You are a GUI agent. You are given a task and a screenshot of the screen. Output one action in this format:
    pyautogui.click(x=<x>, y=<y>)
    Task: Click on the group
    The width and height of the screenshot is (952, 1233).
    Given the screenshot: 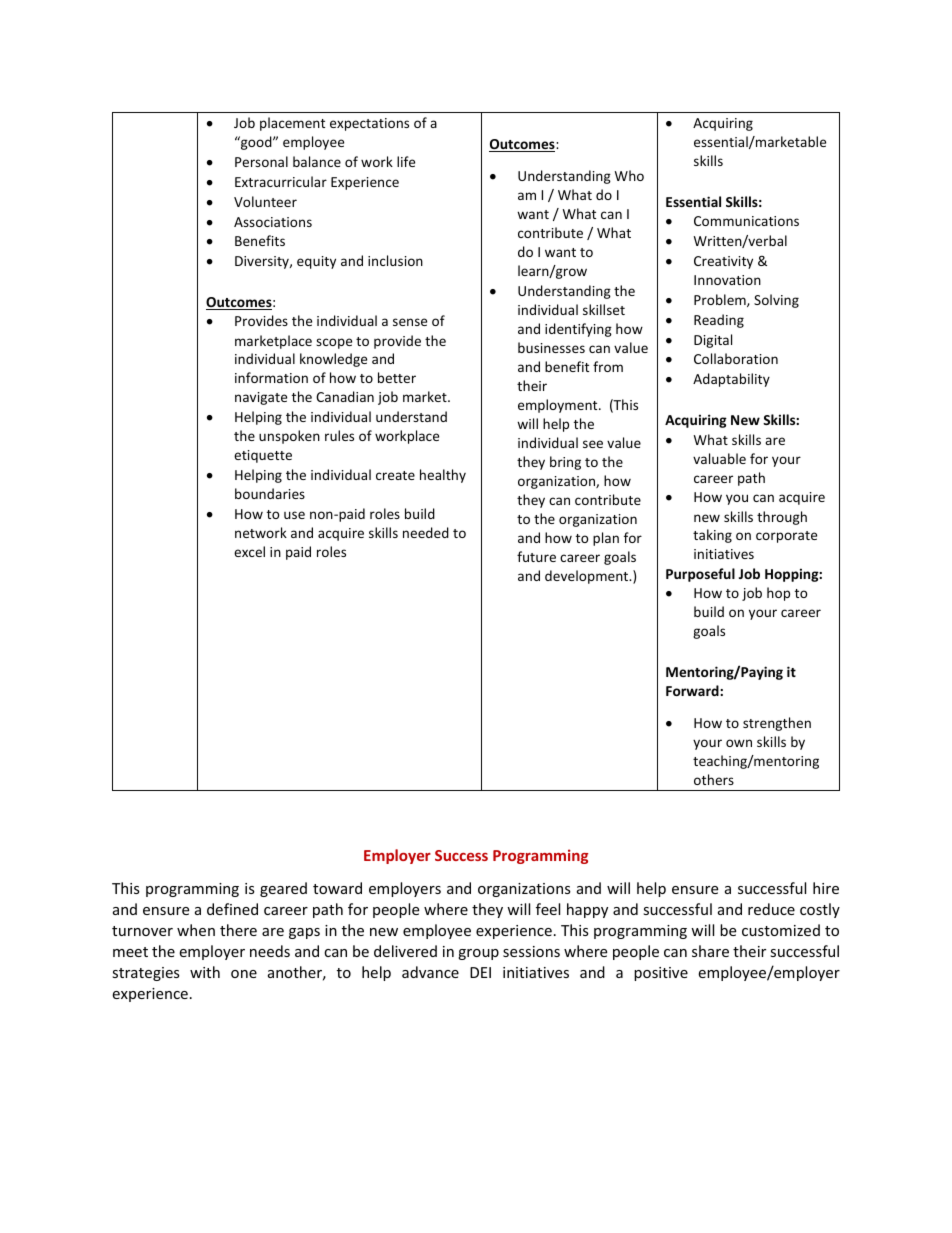 What is the action you would take?
    pyautogui.click(x=478, y=954)
